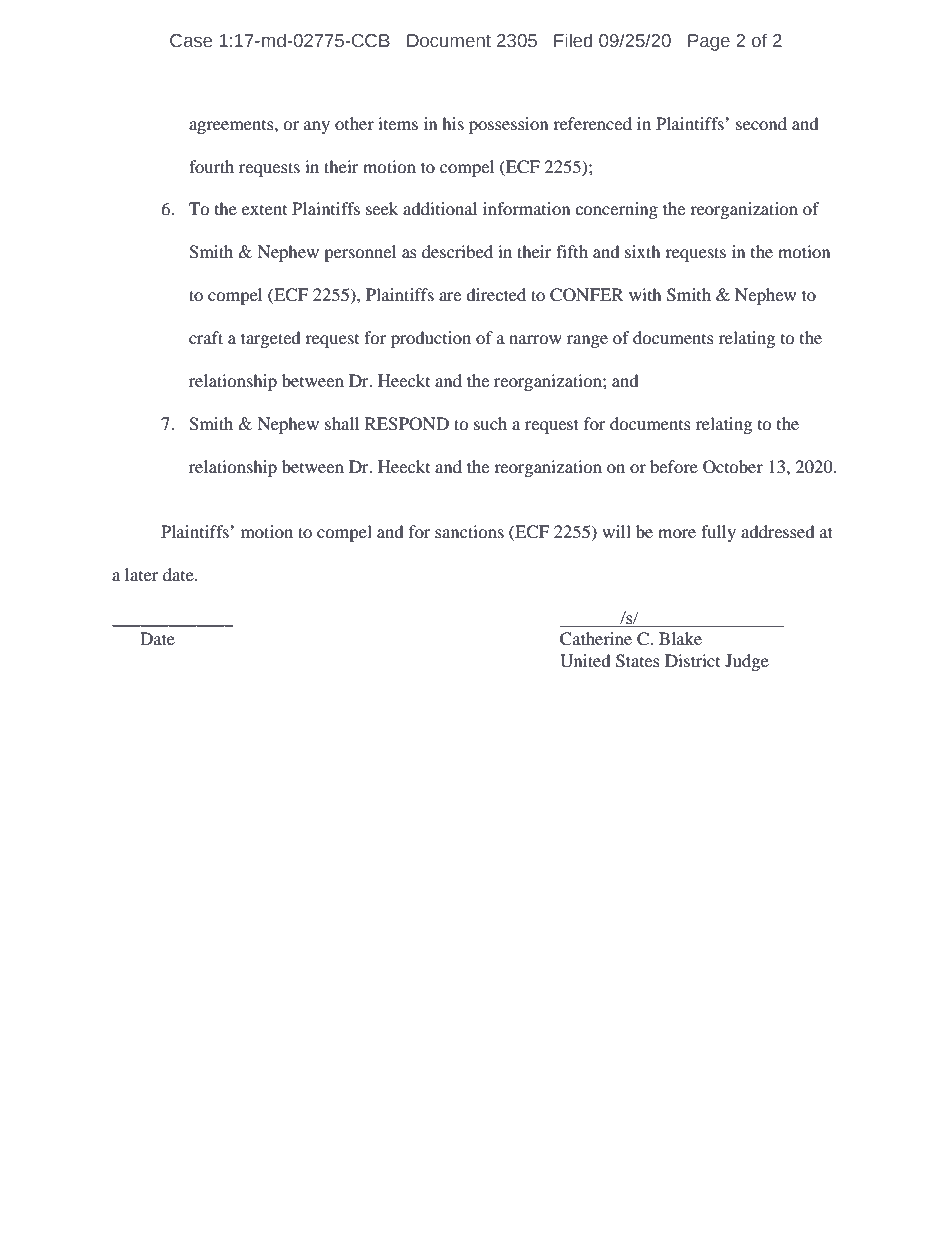  Describe the element at coordinates (206, 337) in the screenshot. I see `craft` at that location.
